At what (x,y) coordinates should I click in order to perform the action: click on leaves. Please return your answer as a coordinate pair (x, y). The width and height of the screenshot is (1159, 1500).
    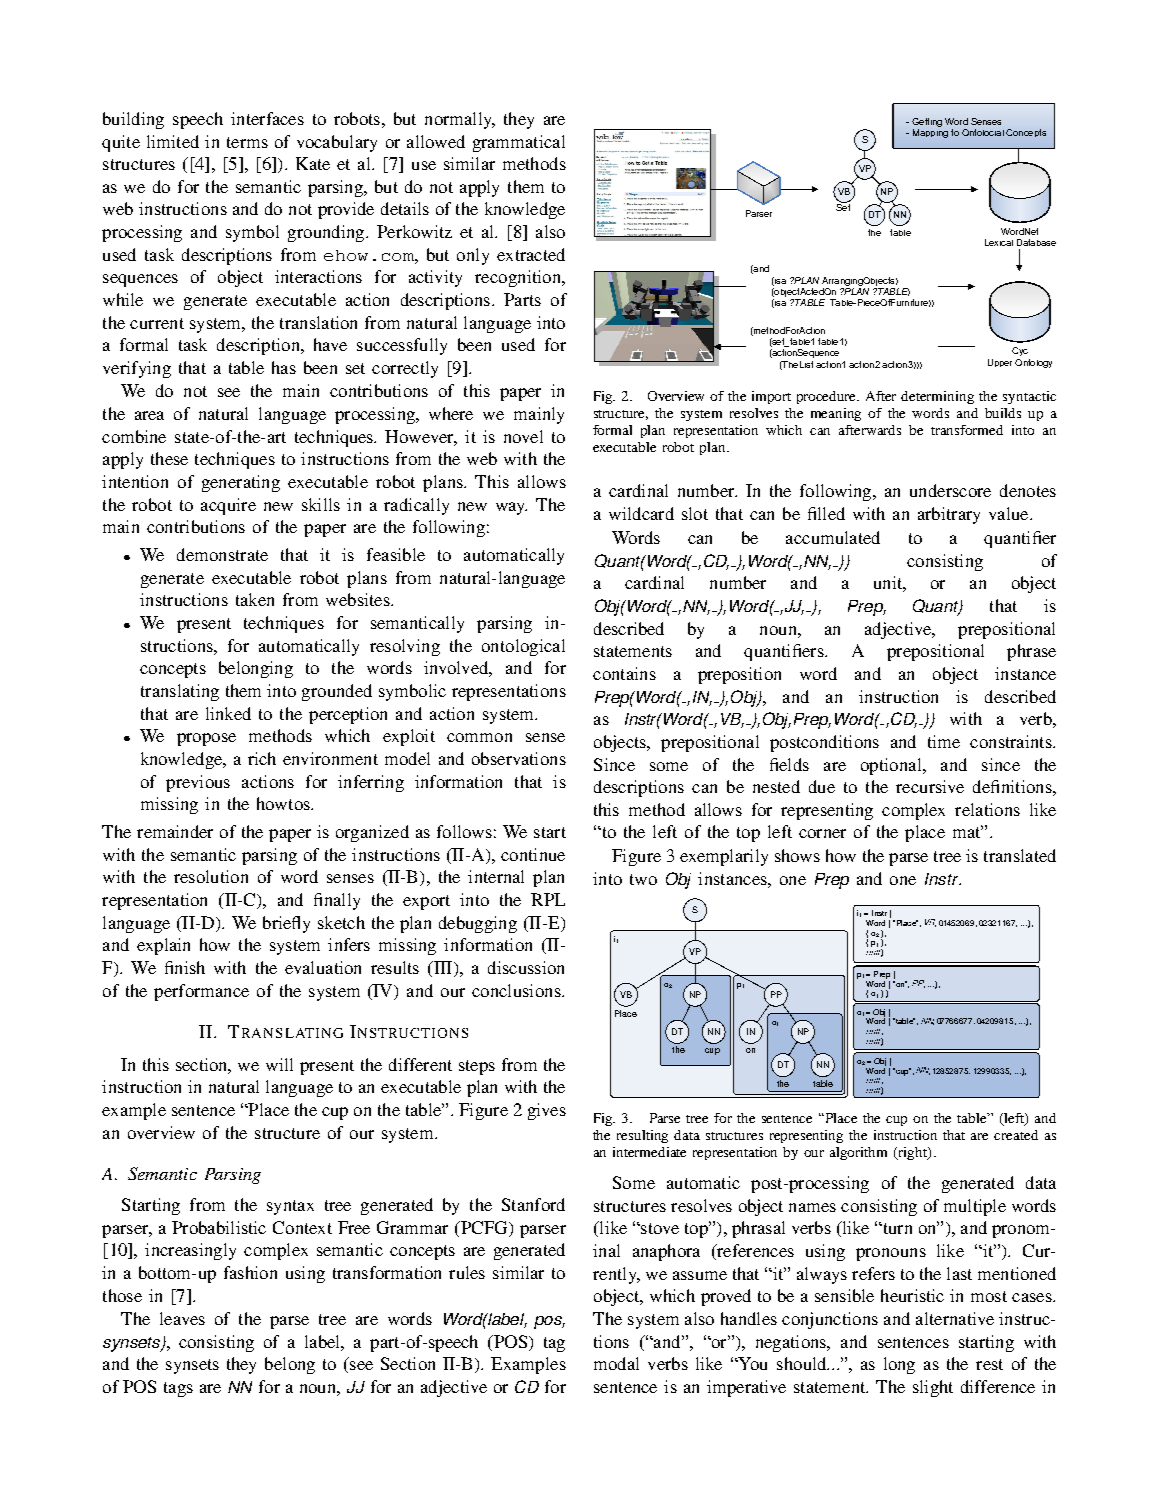
    Looking at the image, I should click on (182, 1318).
